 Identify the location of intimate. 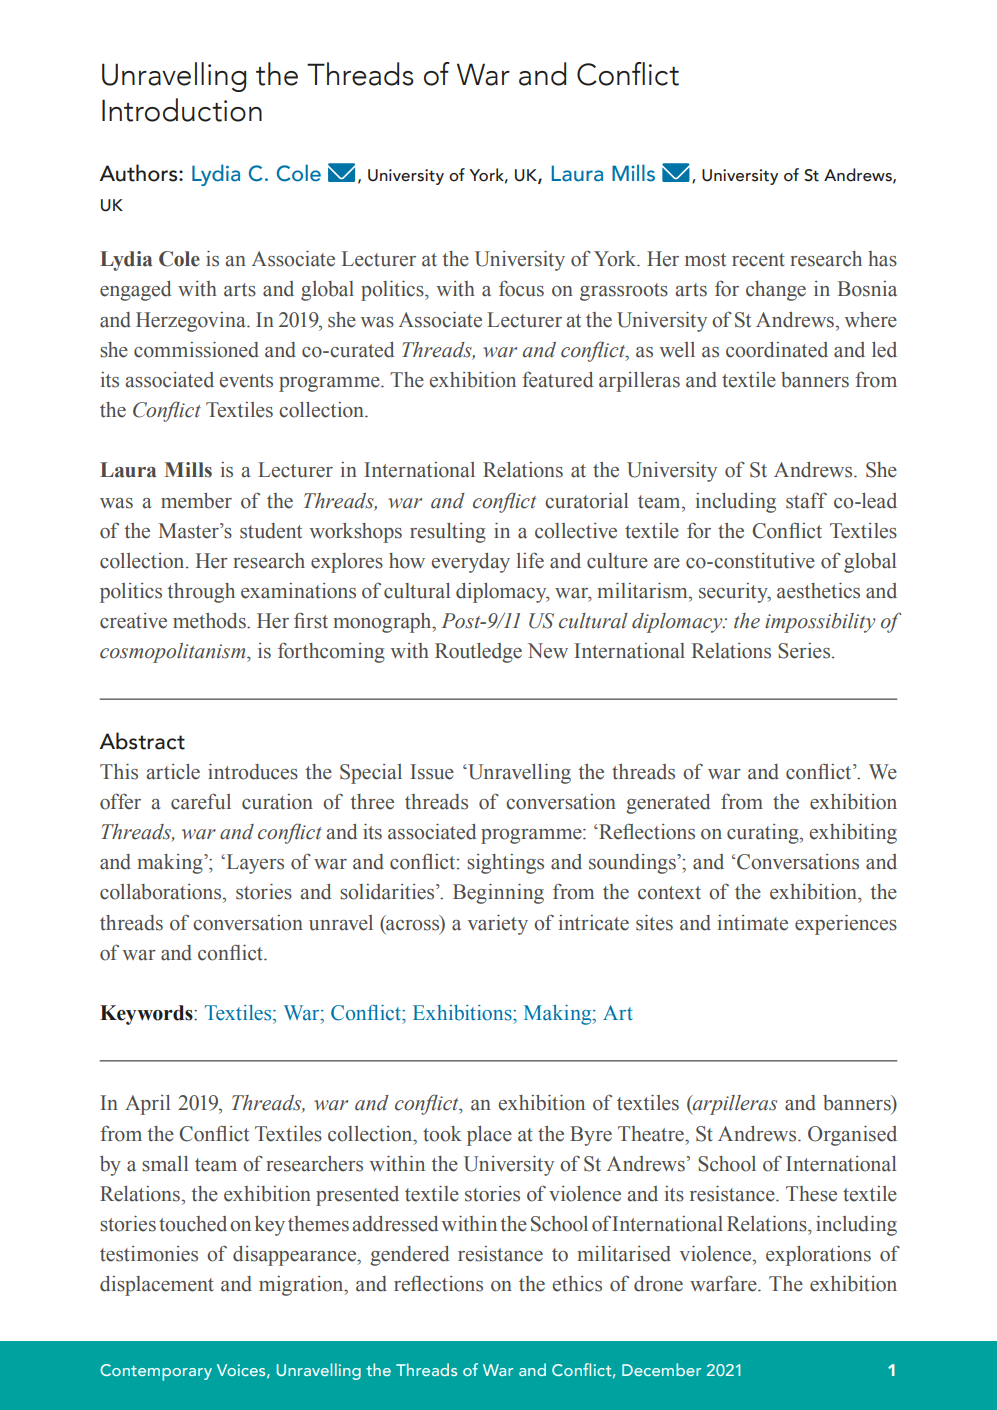
(753, 923).
